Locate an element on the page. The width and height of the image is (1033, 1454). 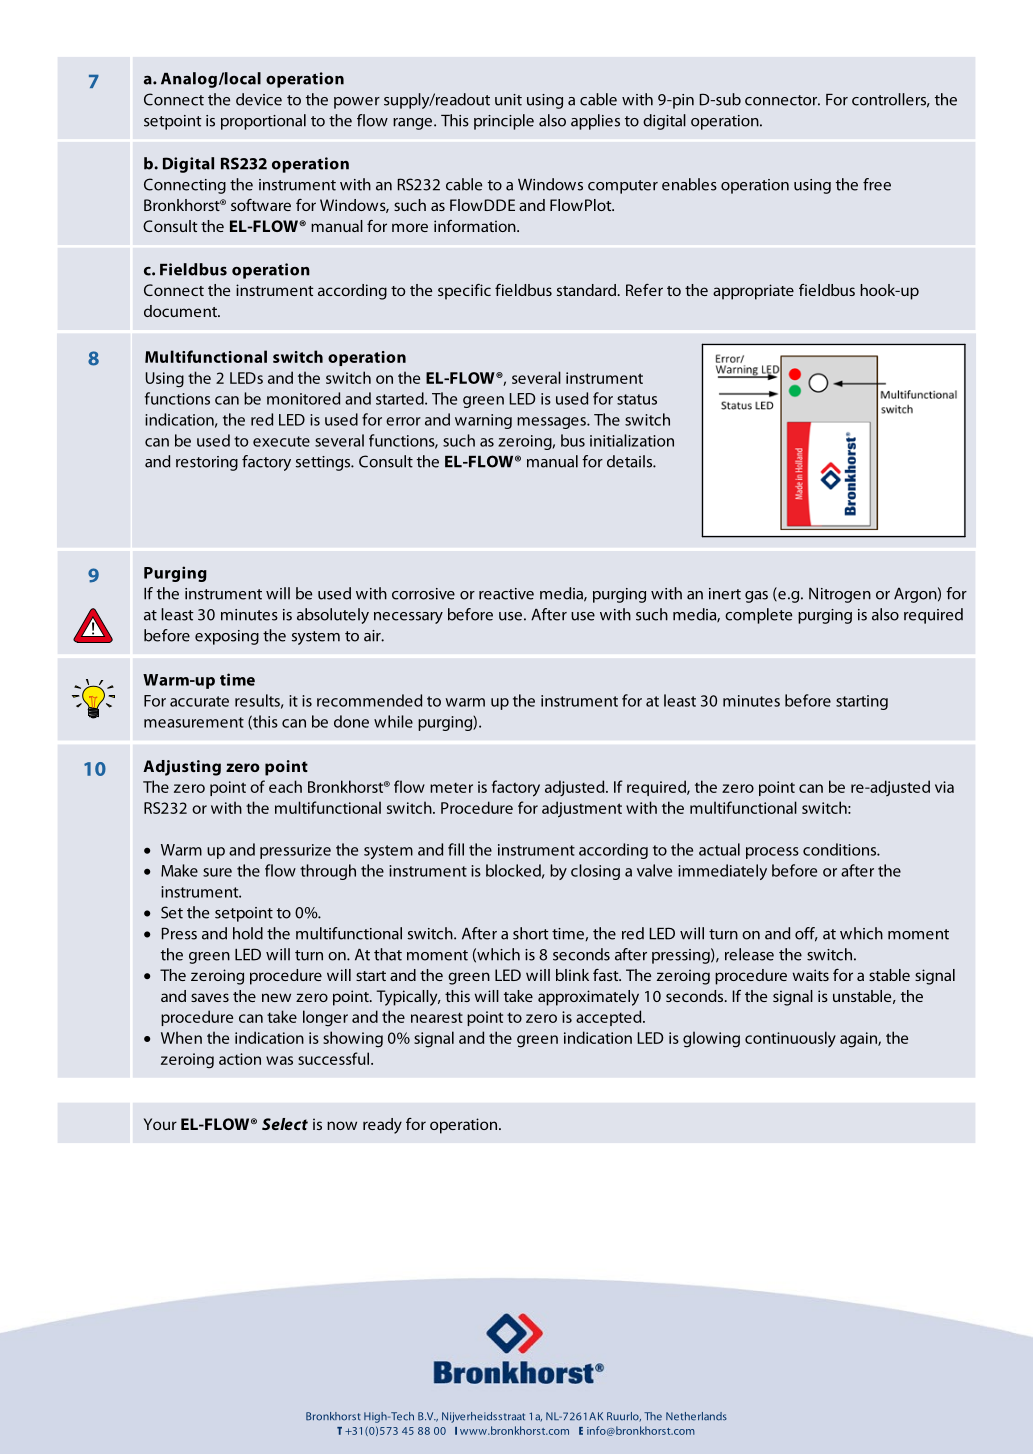
proportional is located at coordinates (263, 122).
